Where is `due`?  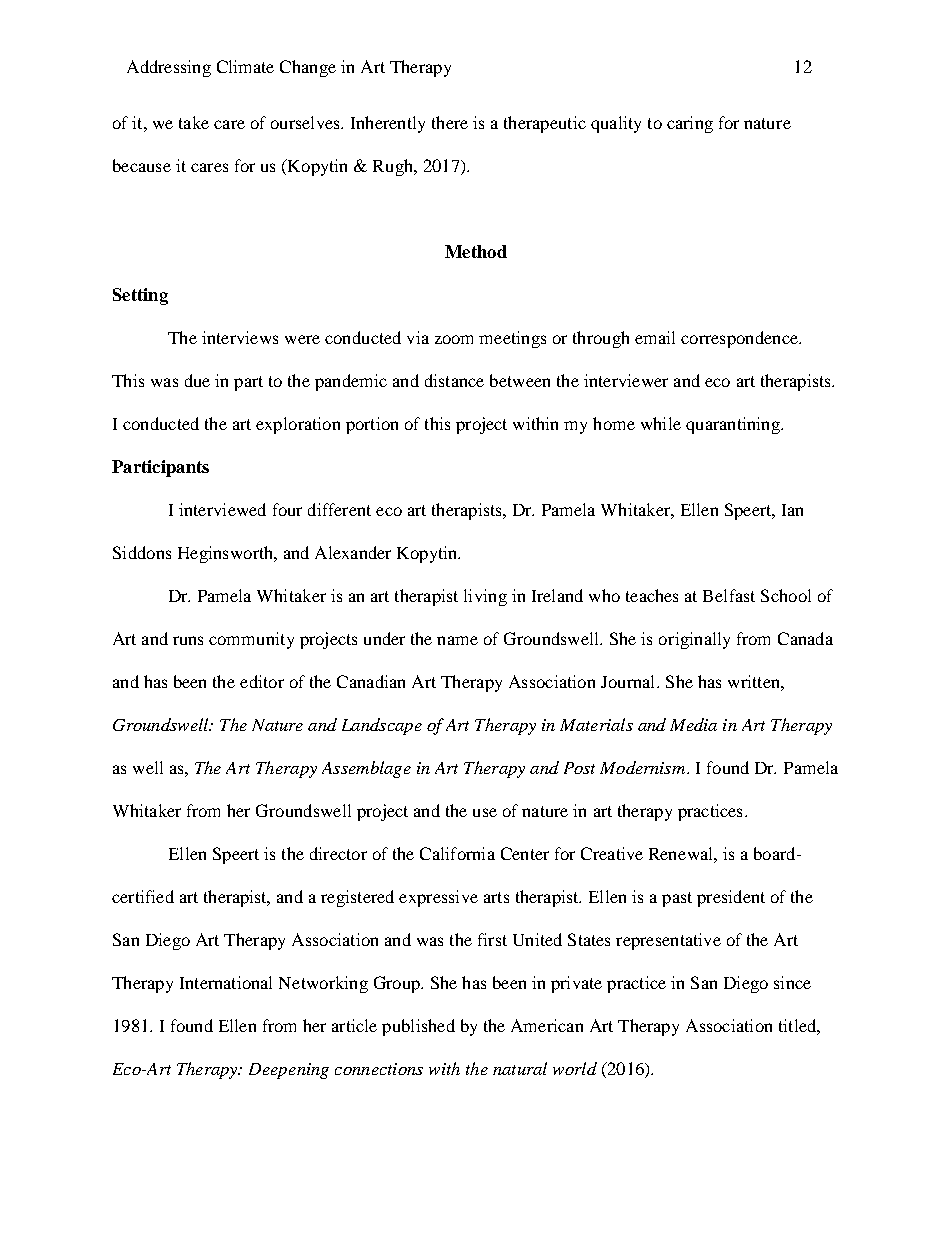
due is located at coordinates (197, 380).
